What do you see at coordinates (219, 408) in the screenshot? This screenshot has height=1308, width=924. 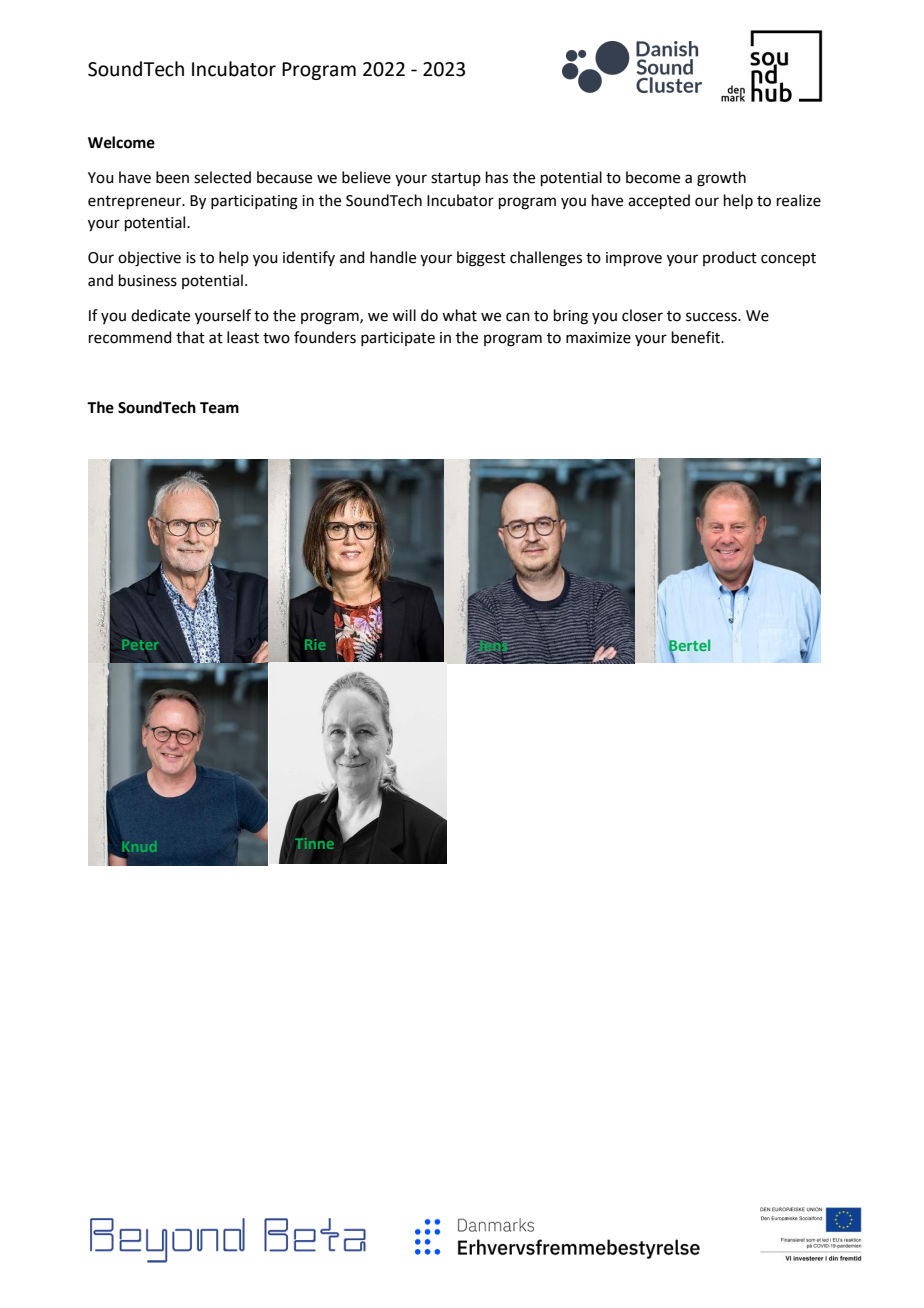 I see `Team` at bounding box center [219, 408].
